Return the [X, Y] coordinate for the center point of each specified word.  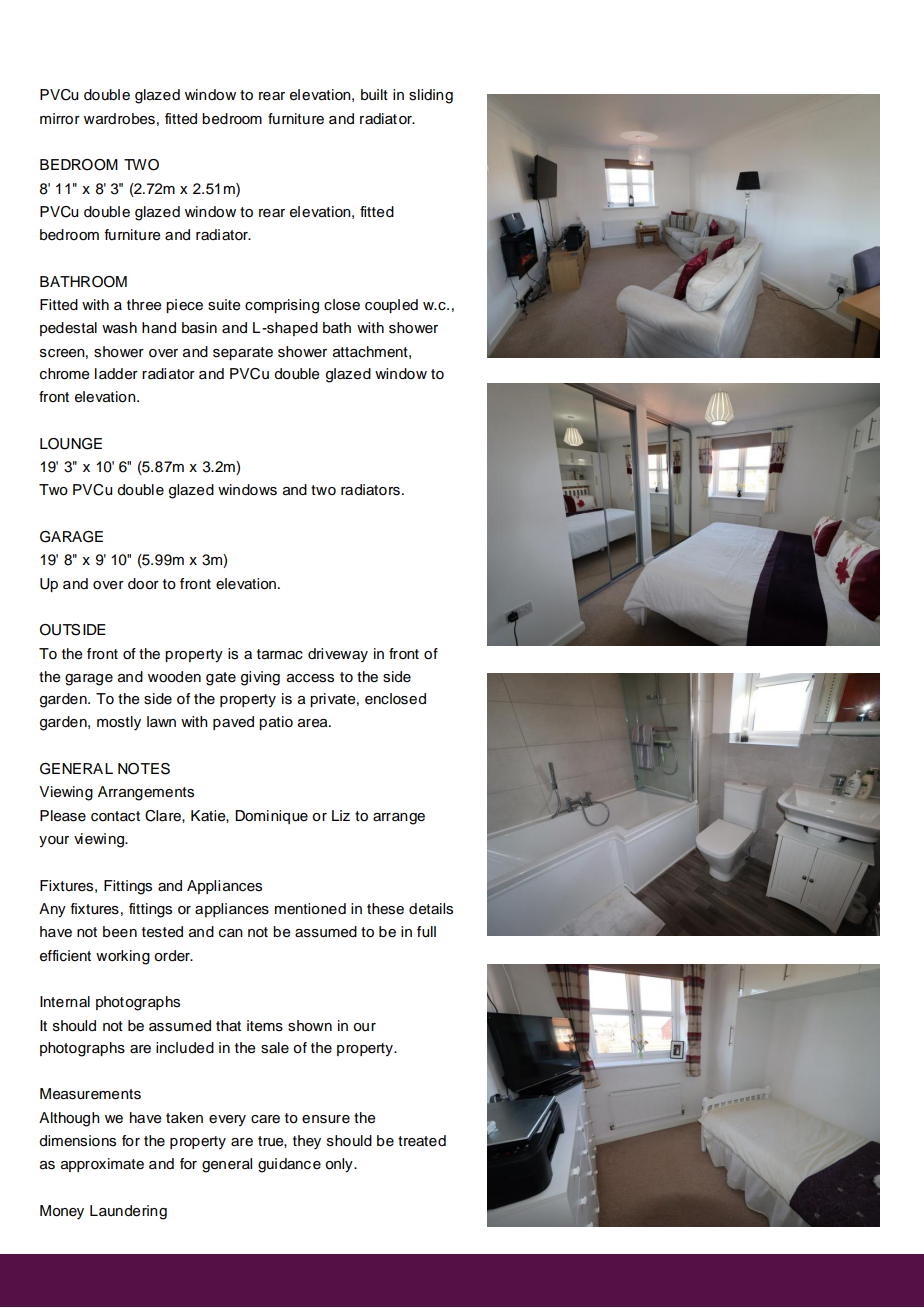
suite [224, 305]
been [120, 932]
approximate [102, 1165]
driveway [338, 655]
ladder [116, 374]
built [374, 95]
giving [260, 678]
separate [243, 353]
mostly [119, 723]
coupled [391, 306]
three [144, 305]
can [231, 933]
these [385, 909]
